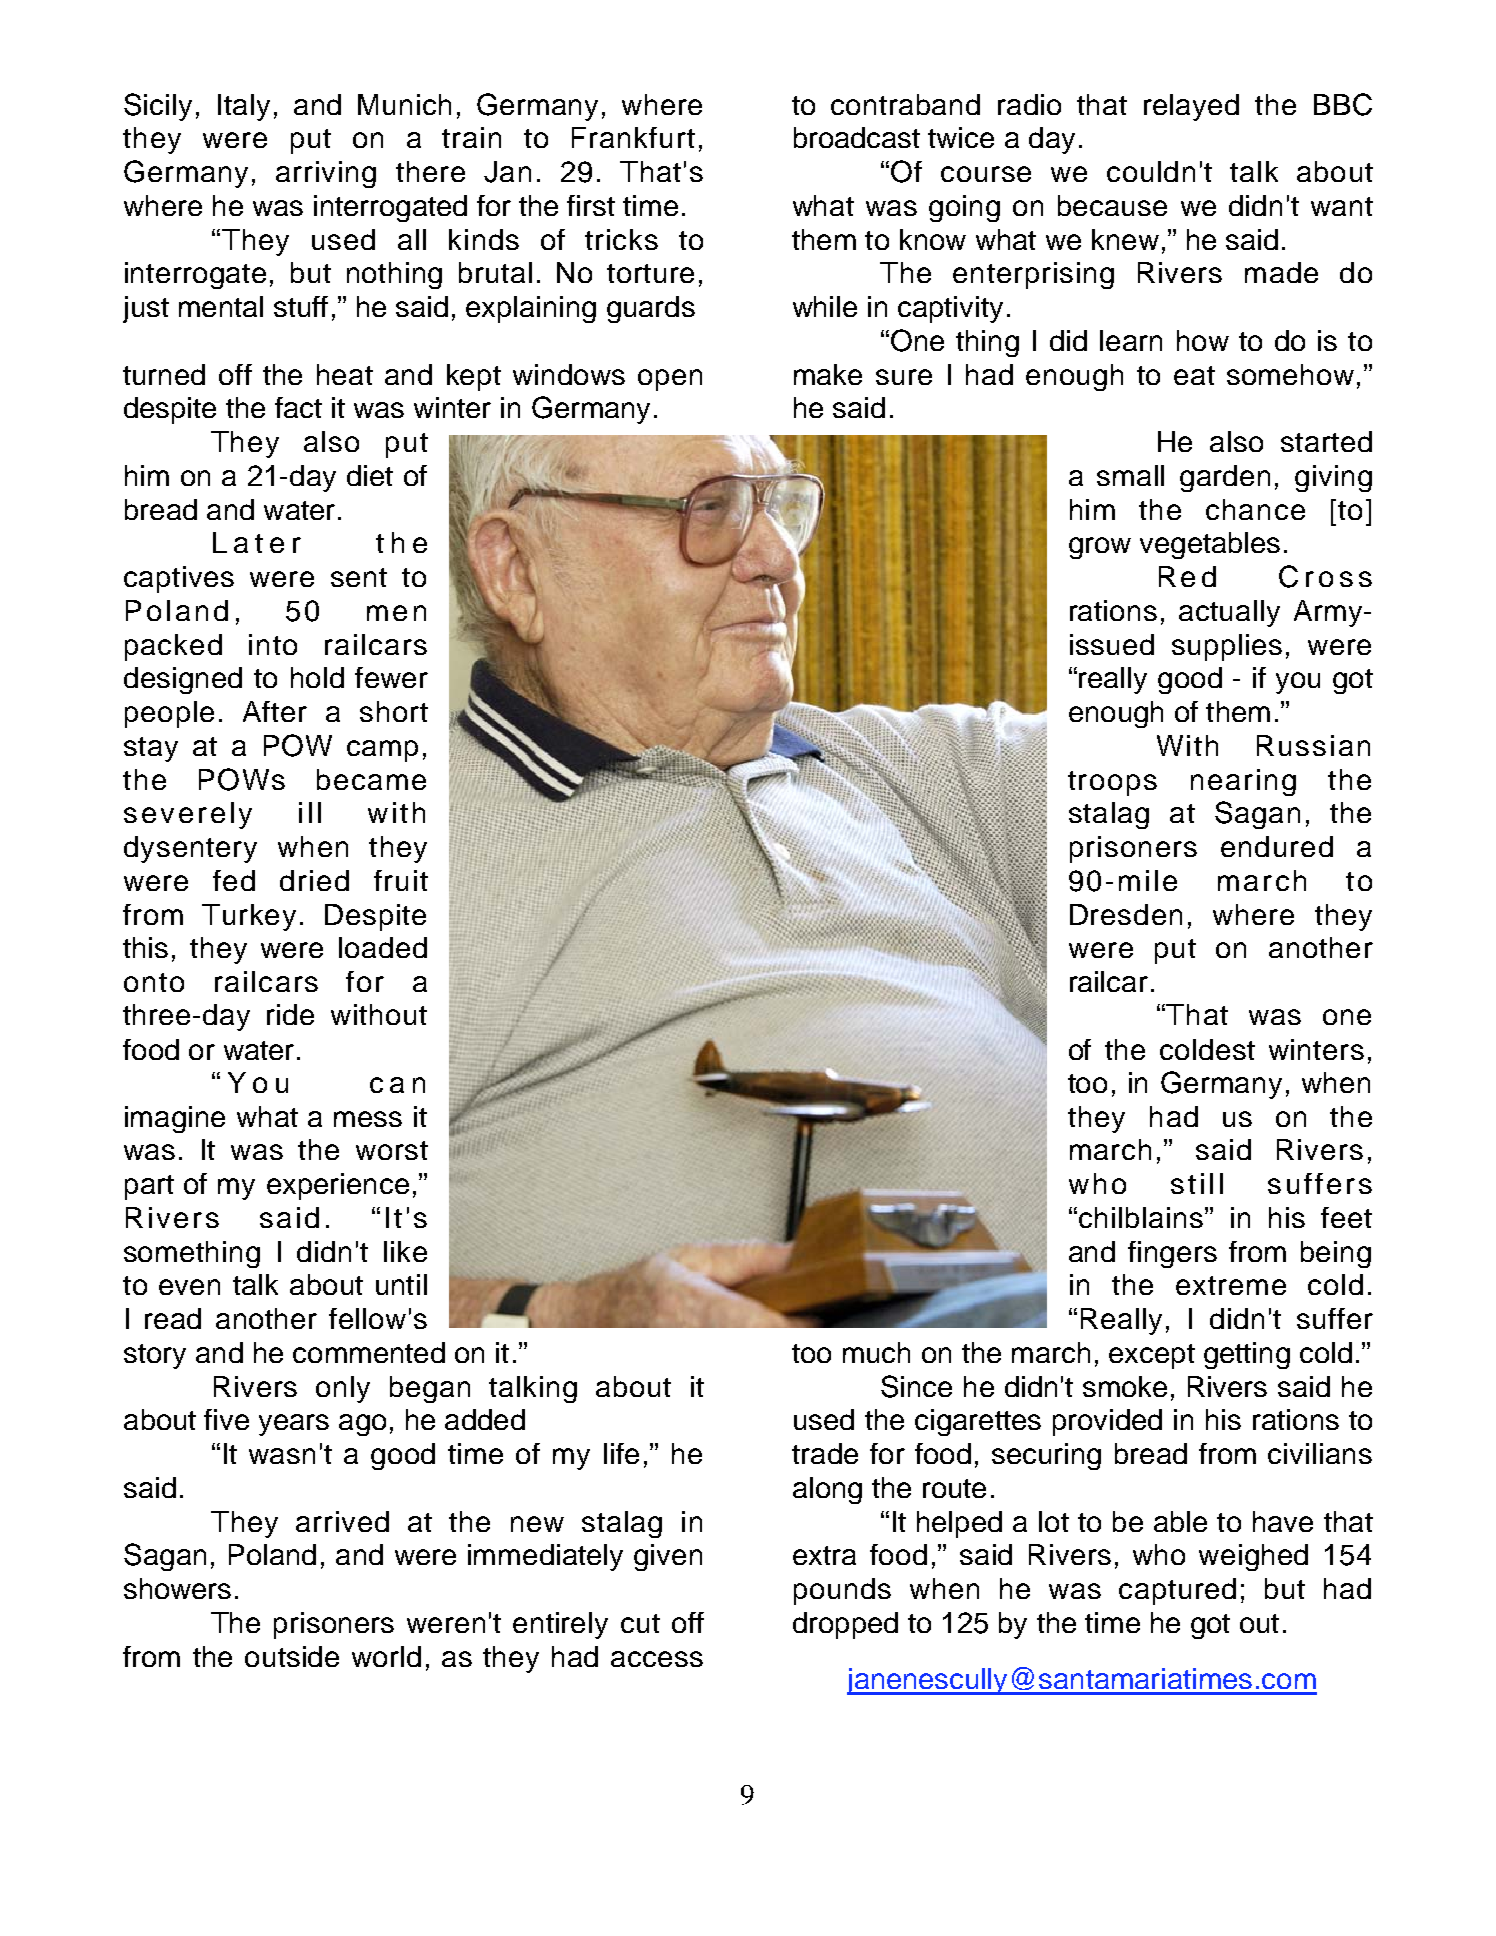 This document has height=1936, width=1496. Describe the element at coordinates (401, 880) in the document. I see `fruit` at that location.
